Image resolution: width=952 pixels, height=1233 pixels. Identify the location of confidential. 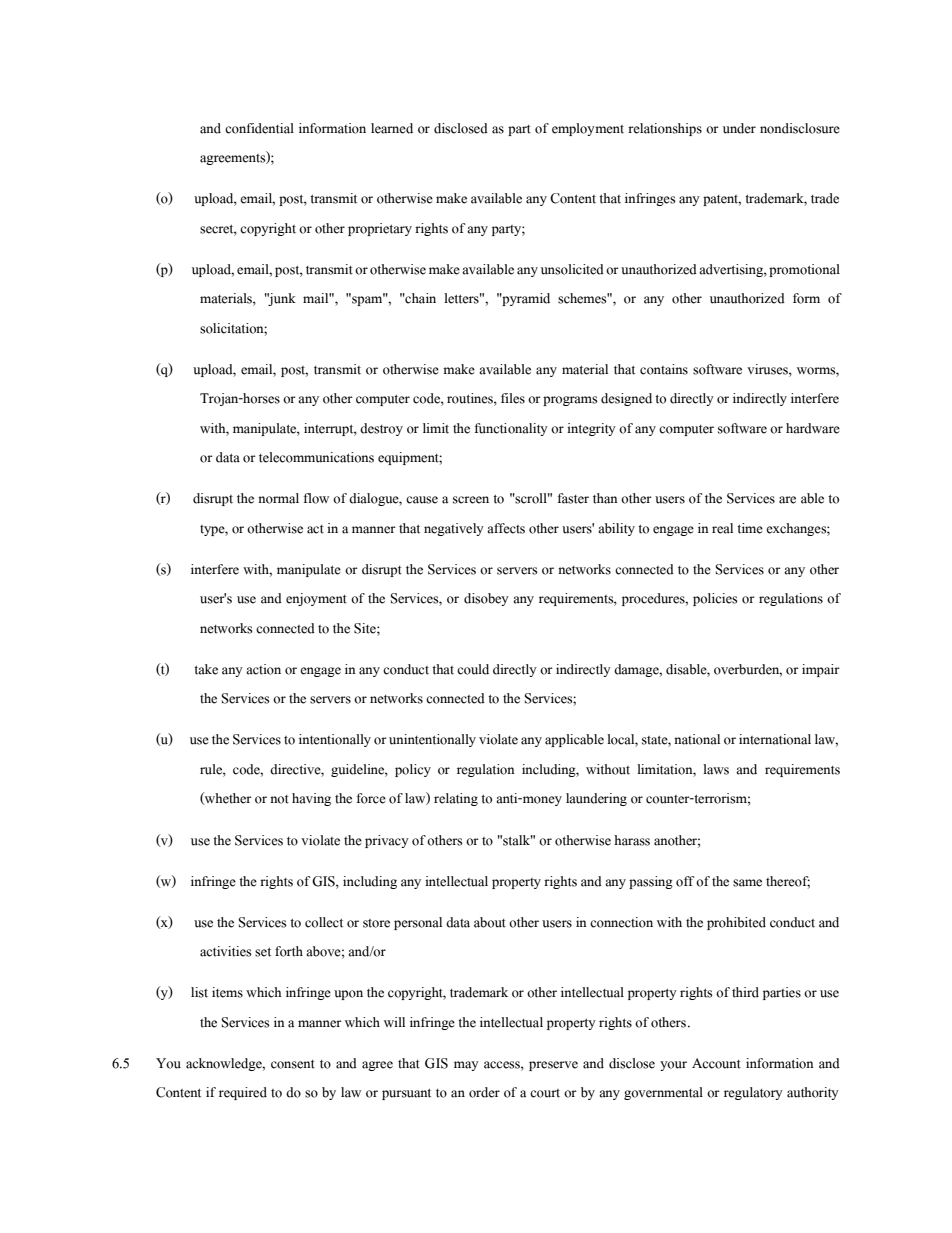
(259, 128).
